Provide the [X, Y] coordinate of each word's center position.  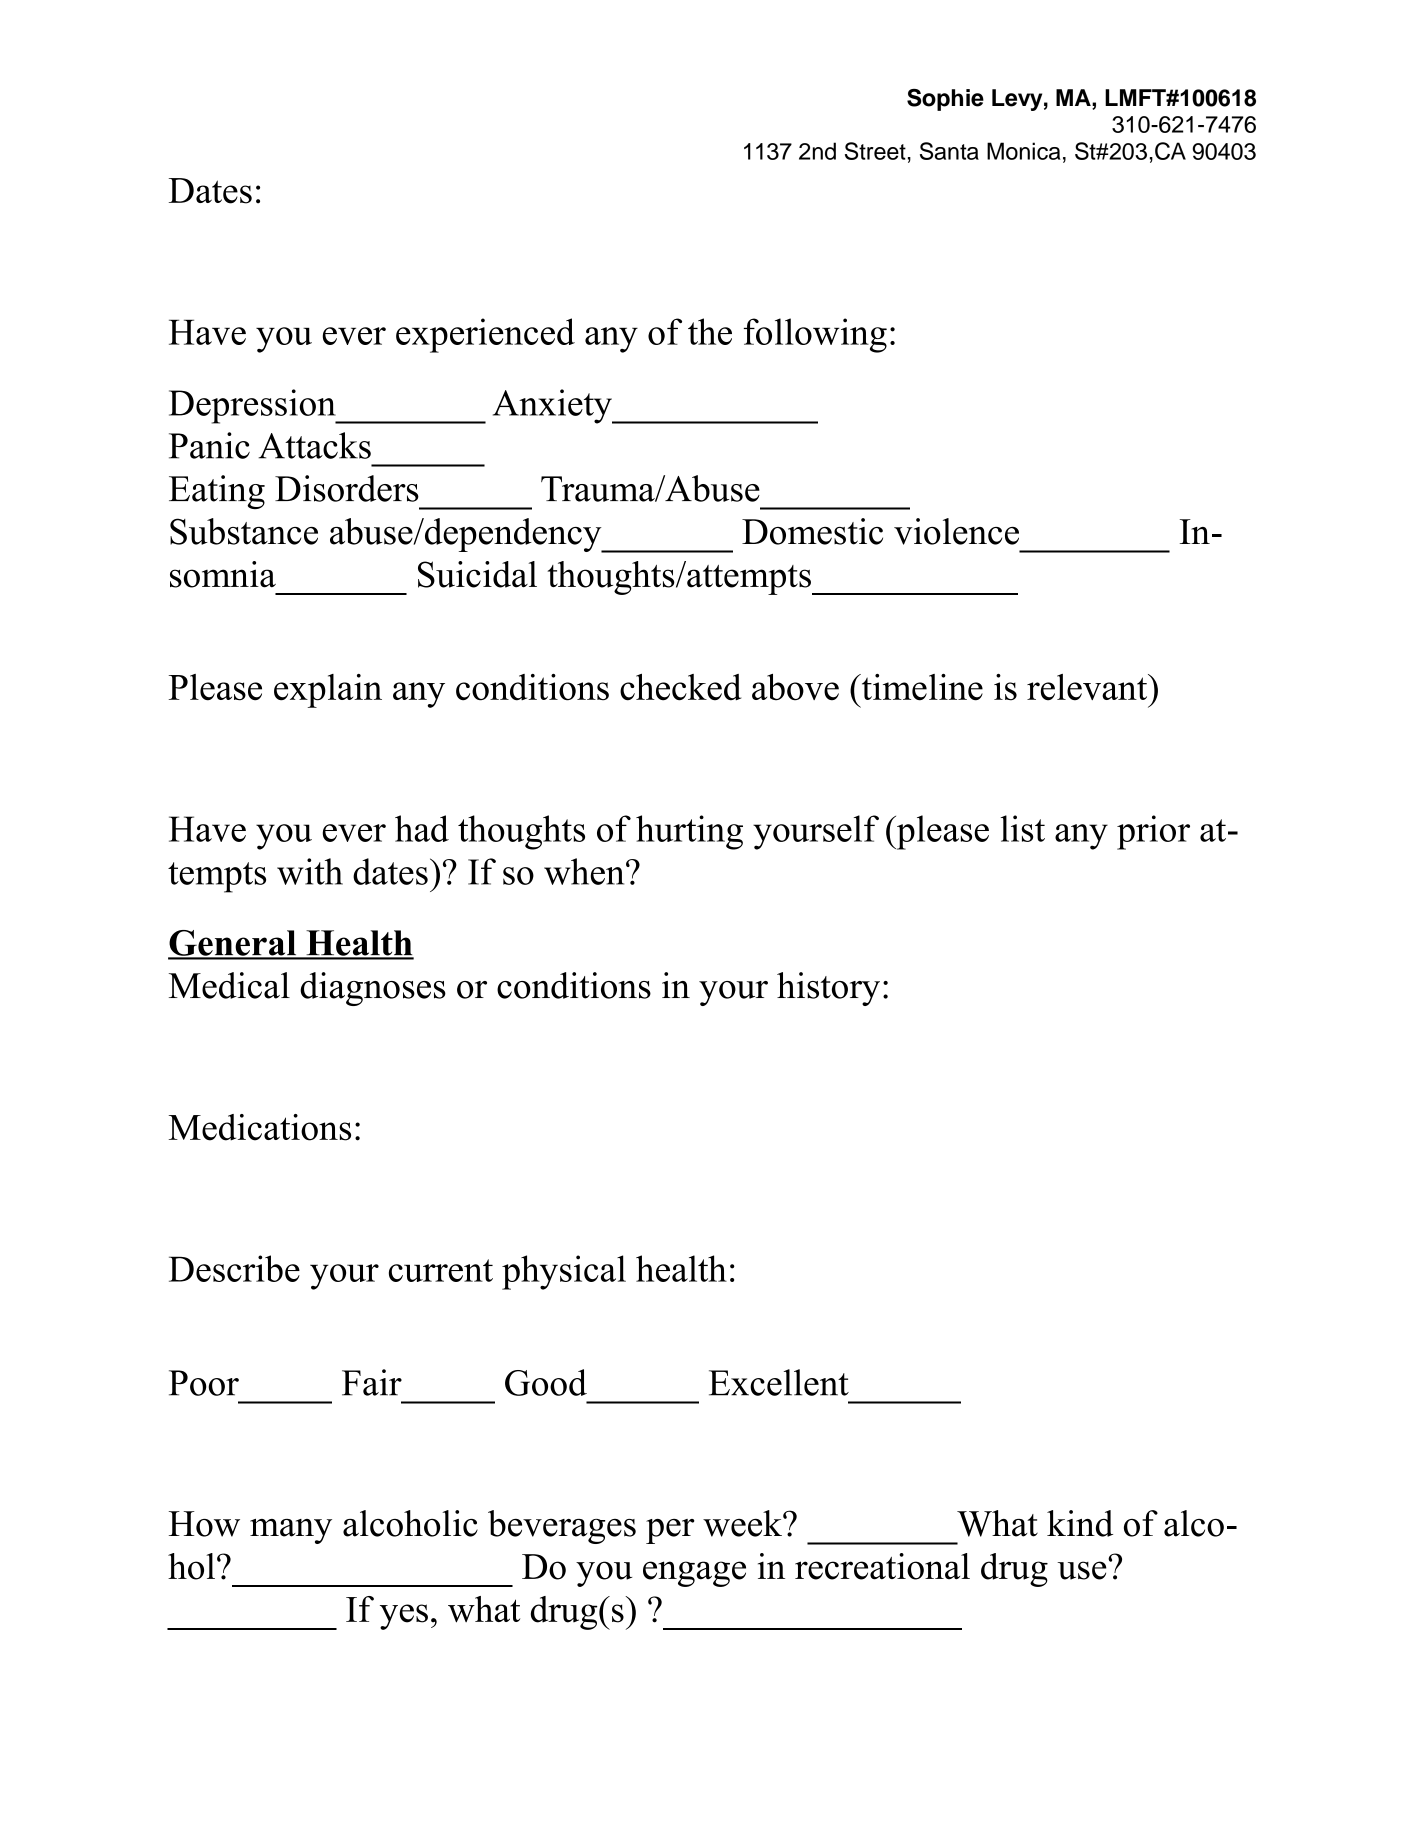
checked [680, 687]
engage [694, 1574]
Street [875, 151]
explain [328, 691]
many [291, 1531]
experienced [485, 335]
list [1023, 828]
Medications [260, 1127]
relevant [1088, 687]
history [828, 989]
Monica [1024, 151]
